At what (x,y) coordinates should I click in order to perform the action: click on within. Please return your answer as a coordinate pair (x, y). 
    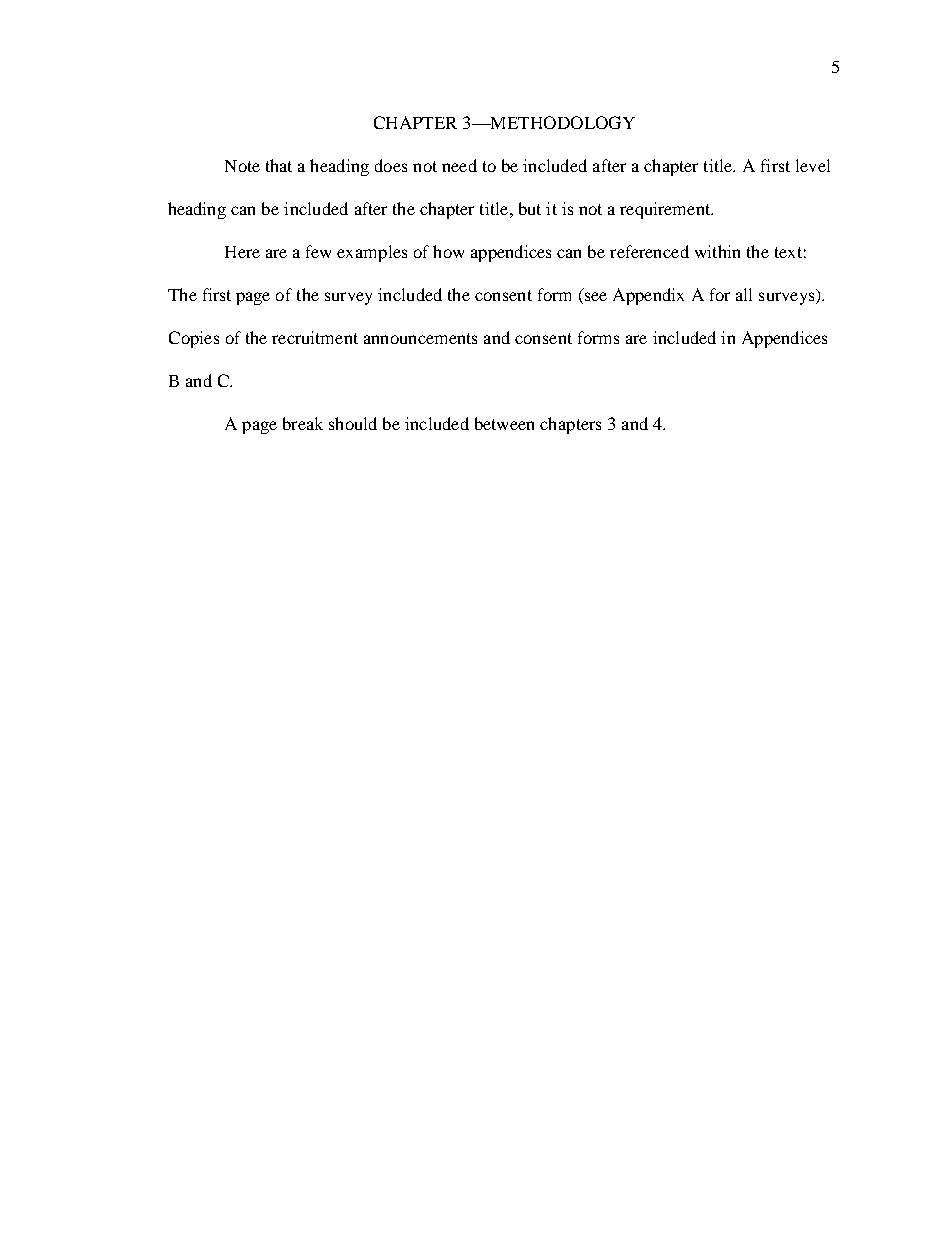
    Looking at the image, I should click on (717, 251).
